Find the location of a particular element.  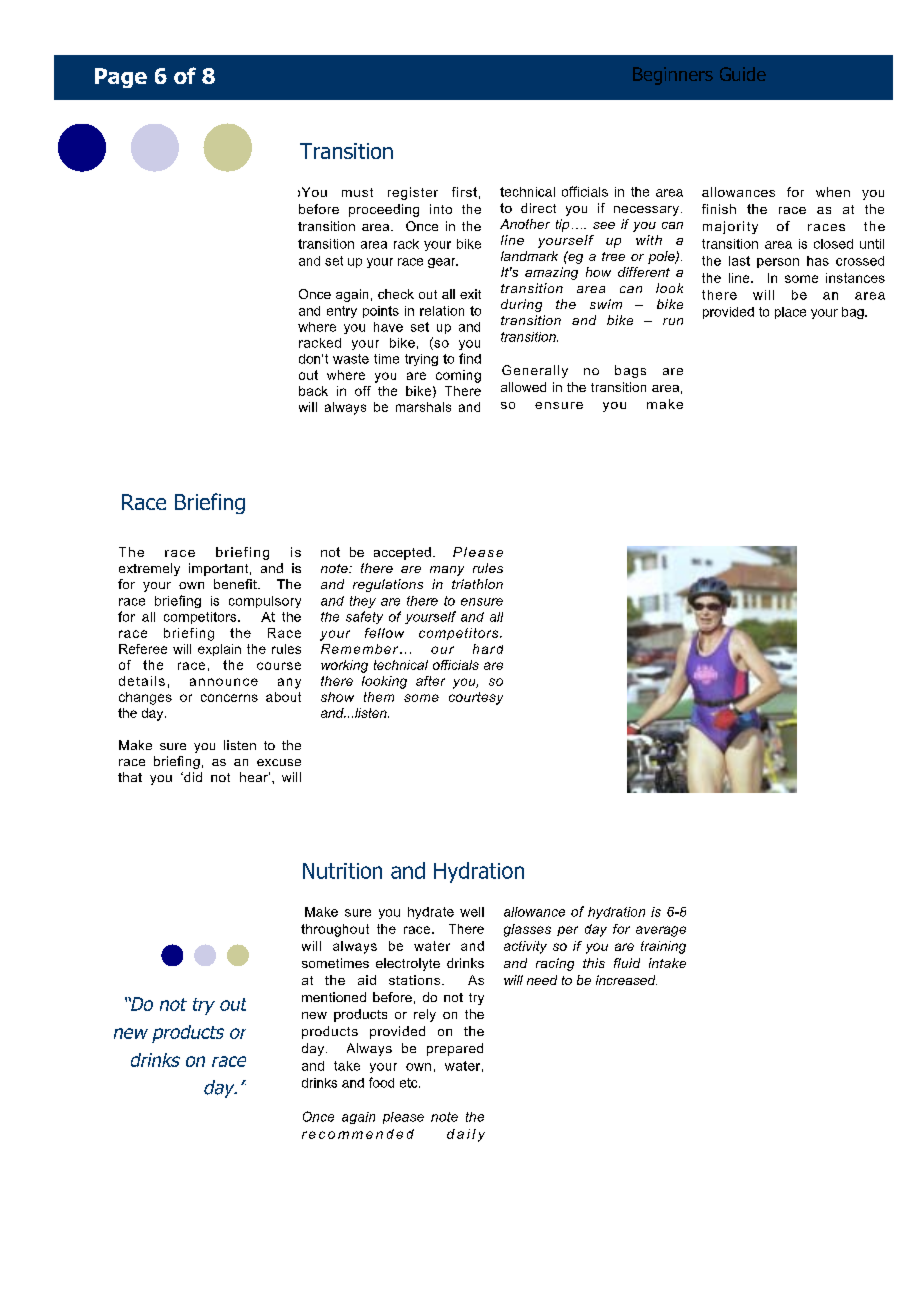

average is located at coordinates (661, 931).
